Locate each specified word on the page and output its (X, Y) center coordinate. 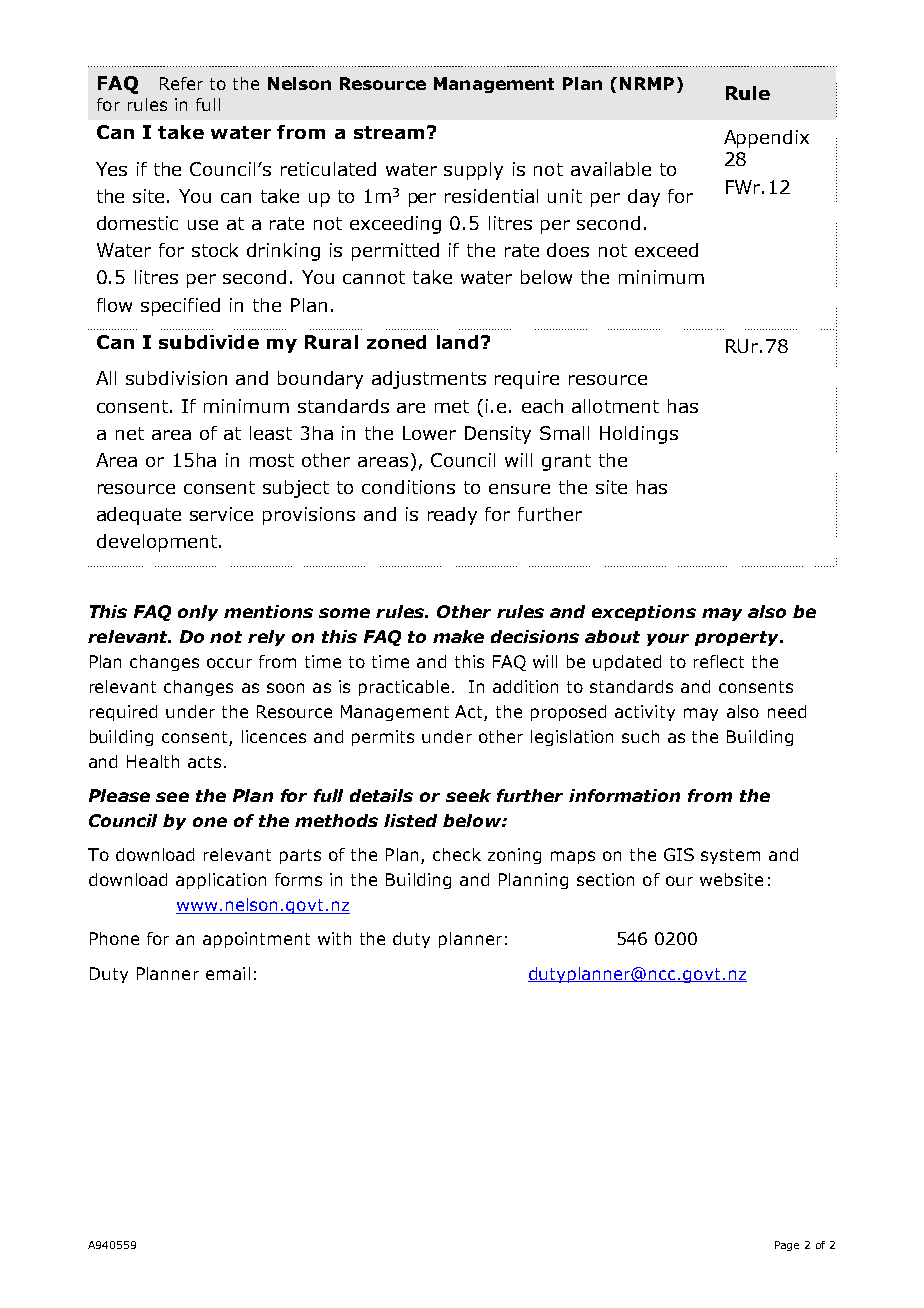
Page (787, 1246)
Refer (181, 83)
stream (389, 132)
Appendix (766, 139)
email (228, 973)
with (334, 938)
